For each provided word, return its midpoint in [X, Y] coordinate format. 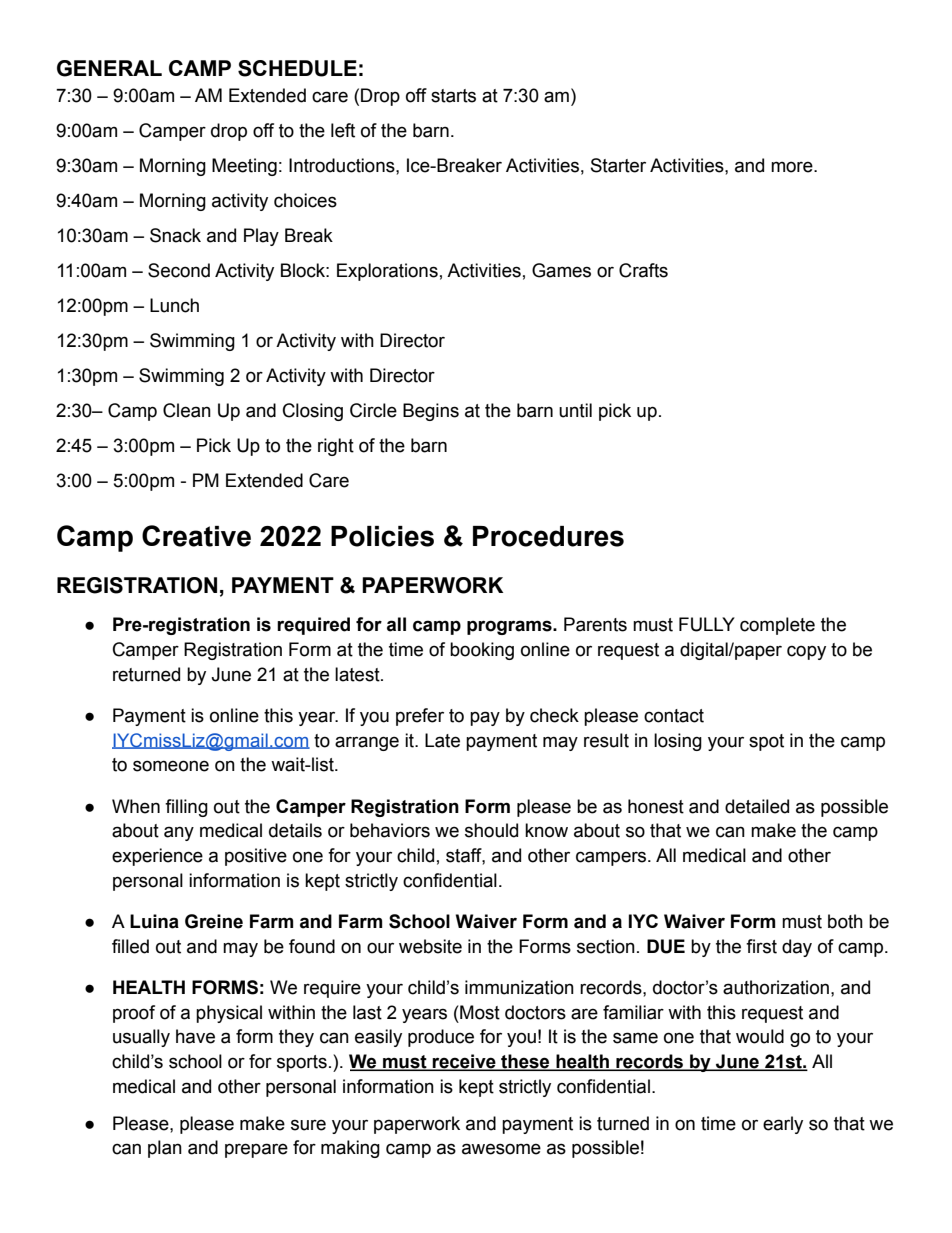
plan [165, 1149]
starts [453, 96]
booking [482, 651]
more [793, 167]
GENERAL [109, 68]
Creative [196, 536]
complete [777, 626]
